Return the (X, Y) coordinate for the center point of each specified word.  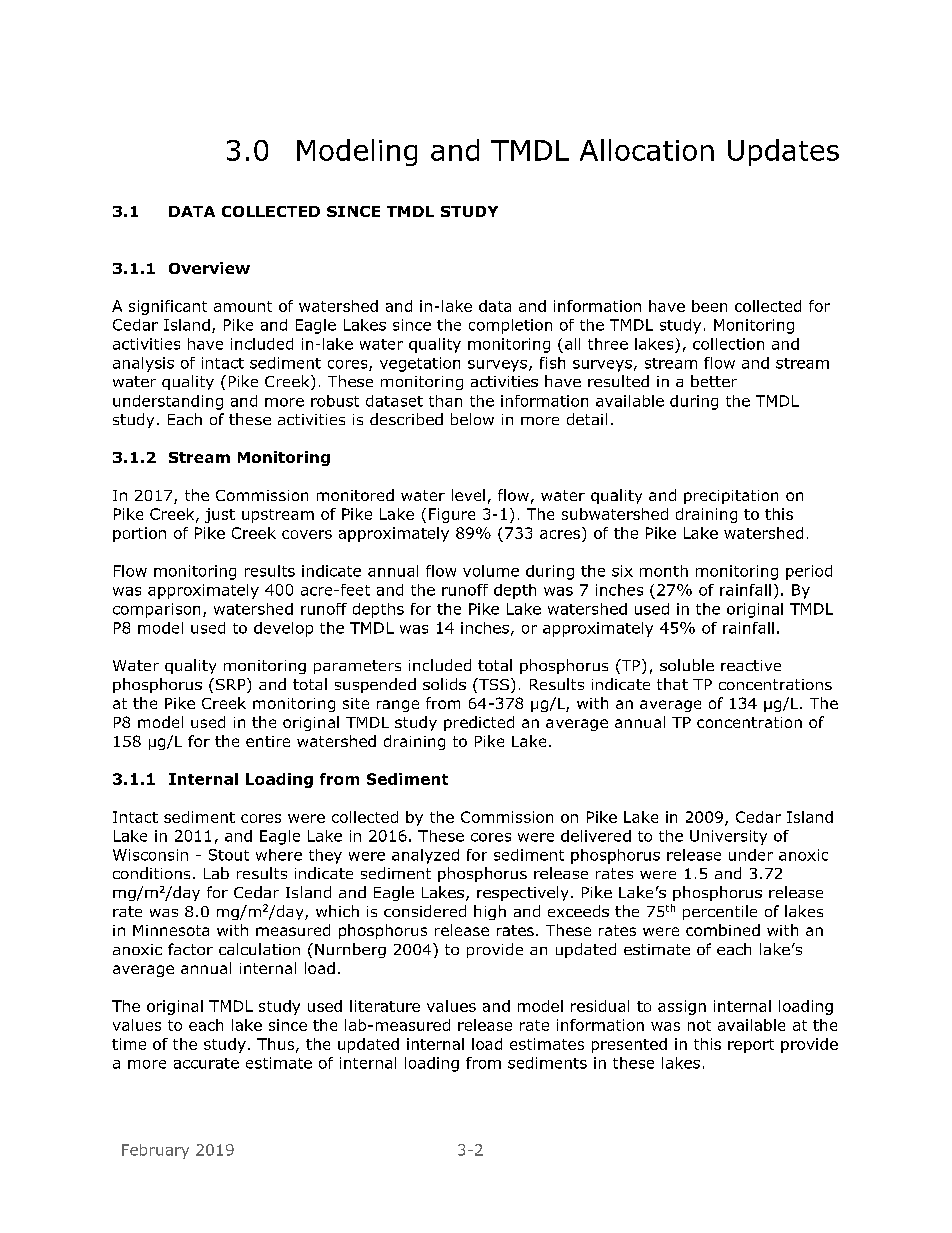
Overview (209, 268)
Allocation (647, 150)
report (751, 1046)
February (155, 1151)
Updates (783, 152)
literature (385, 1006)
